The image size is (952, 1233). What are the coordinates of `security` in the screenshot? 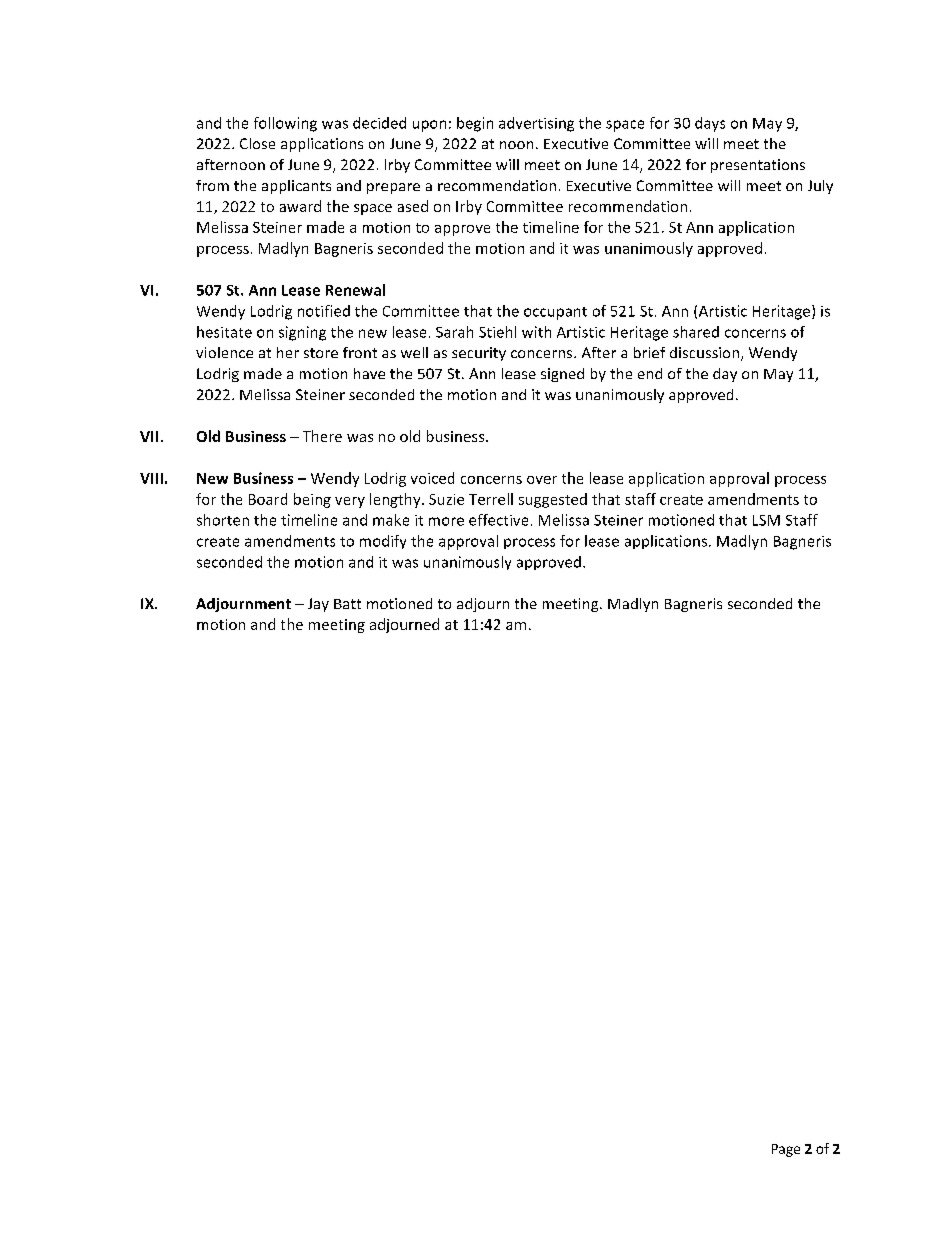 It's located at (479, 354).
